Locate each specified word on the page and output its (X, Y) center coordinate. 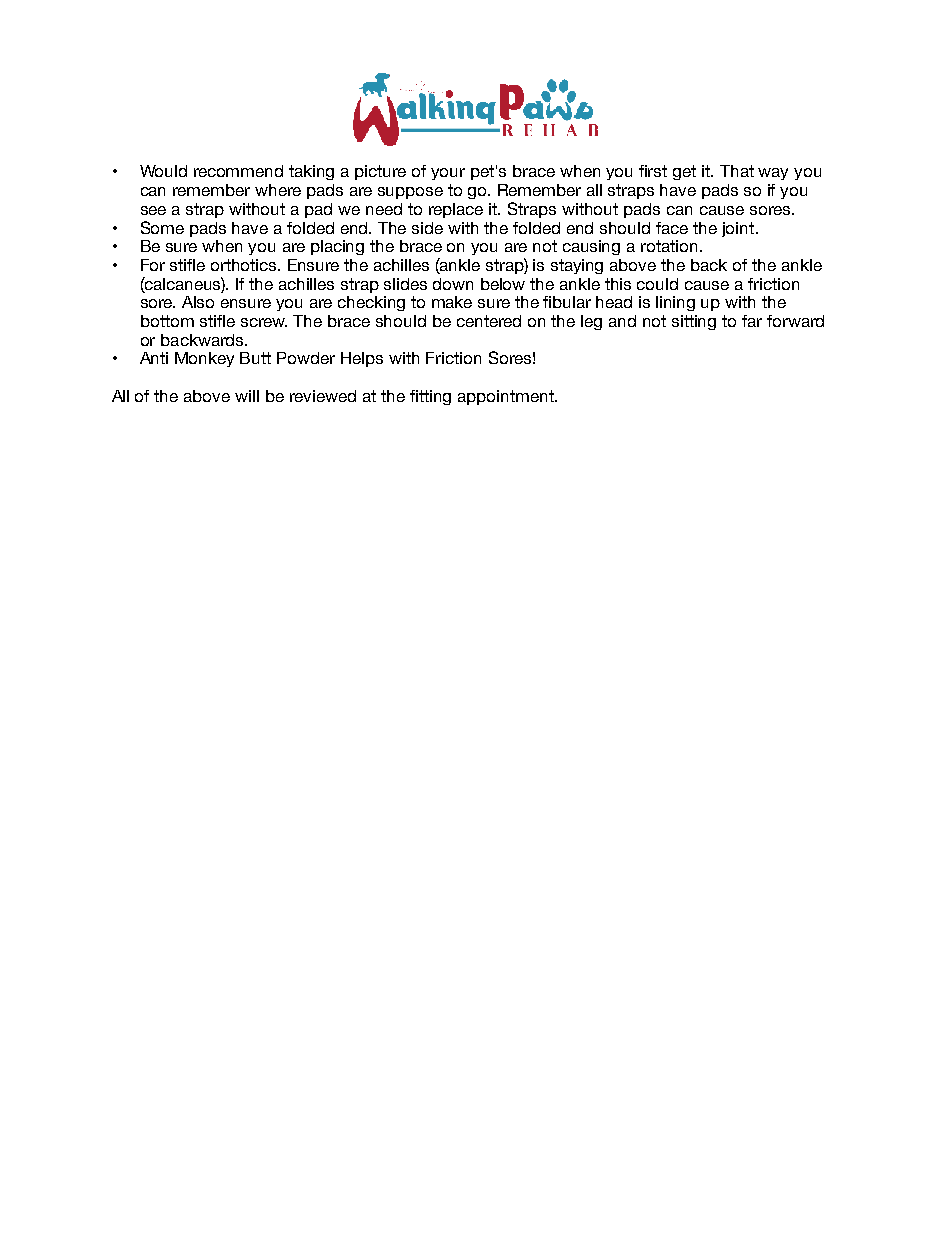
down (453, 284)
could (657, 284)
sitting (694, 322)
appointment (507, 397)
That (737, 171)
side (427, 228)
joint (739, 229)
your (448, 174)
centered (489, 321)
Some (162, 227)
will (247, 396)
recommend (238, 171)
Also (198, 302)
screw (264, 322)
